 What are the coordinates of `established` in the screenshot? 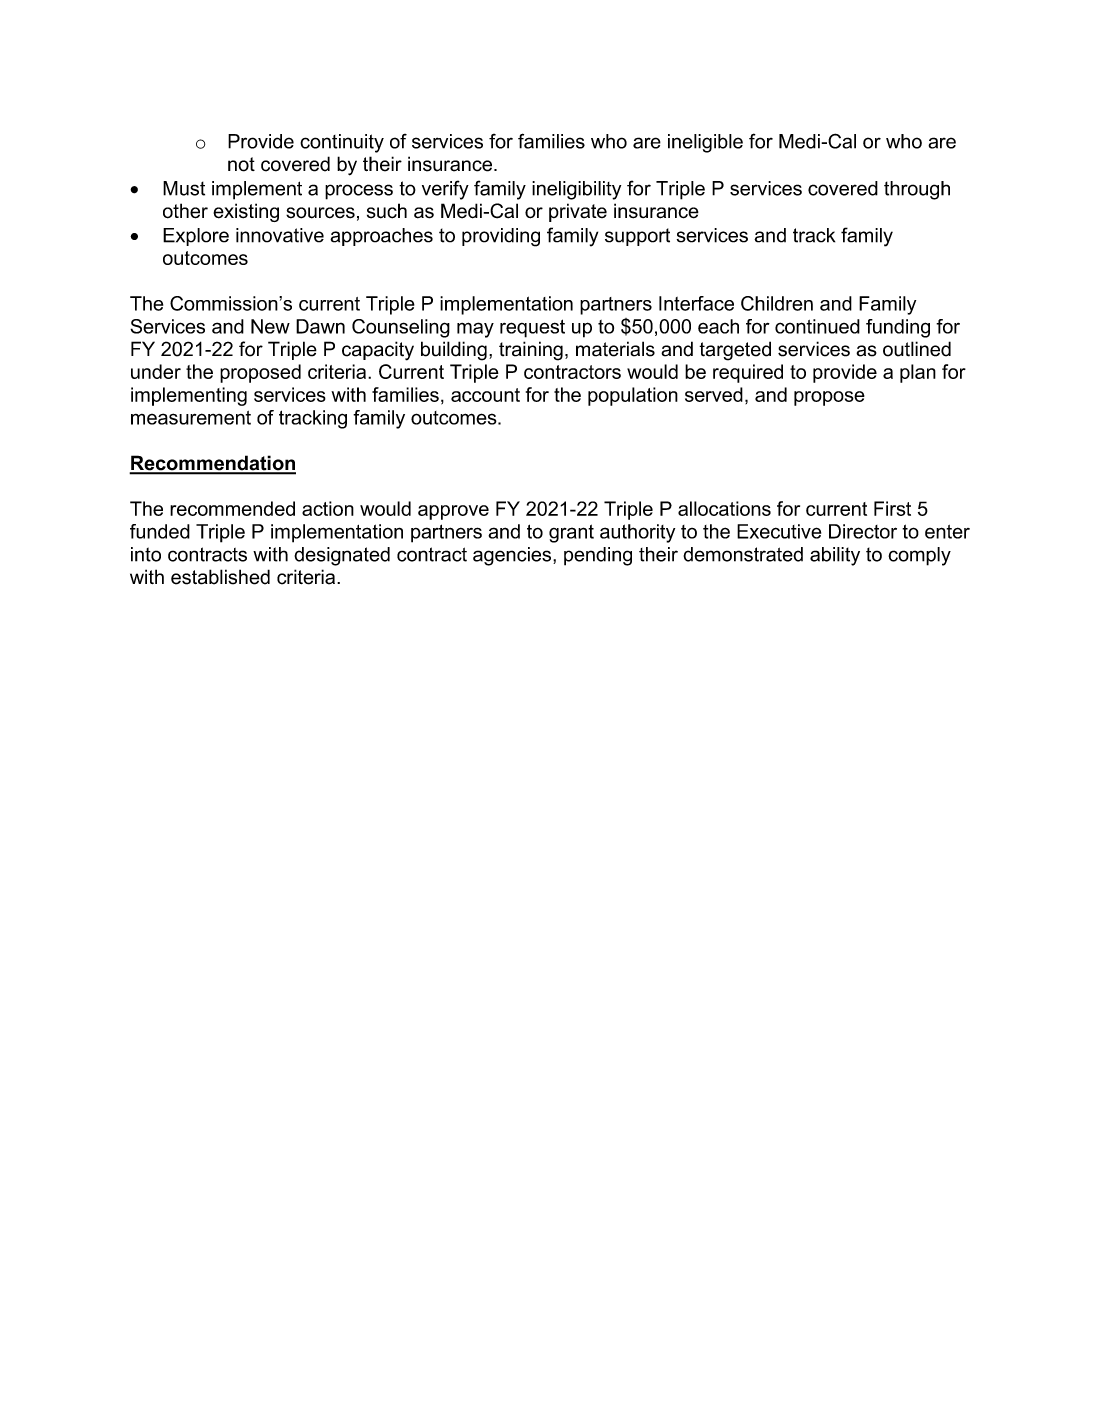 It's located at (220, 577).
